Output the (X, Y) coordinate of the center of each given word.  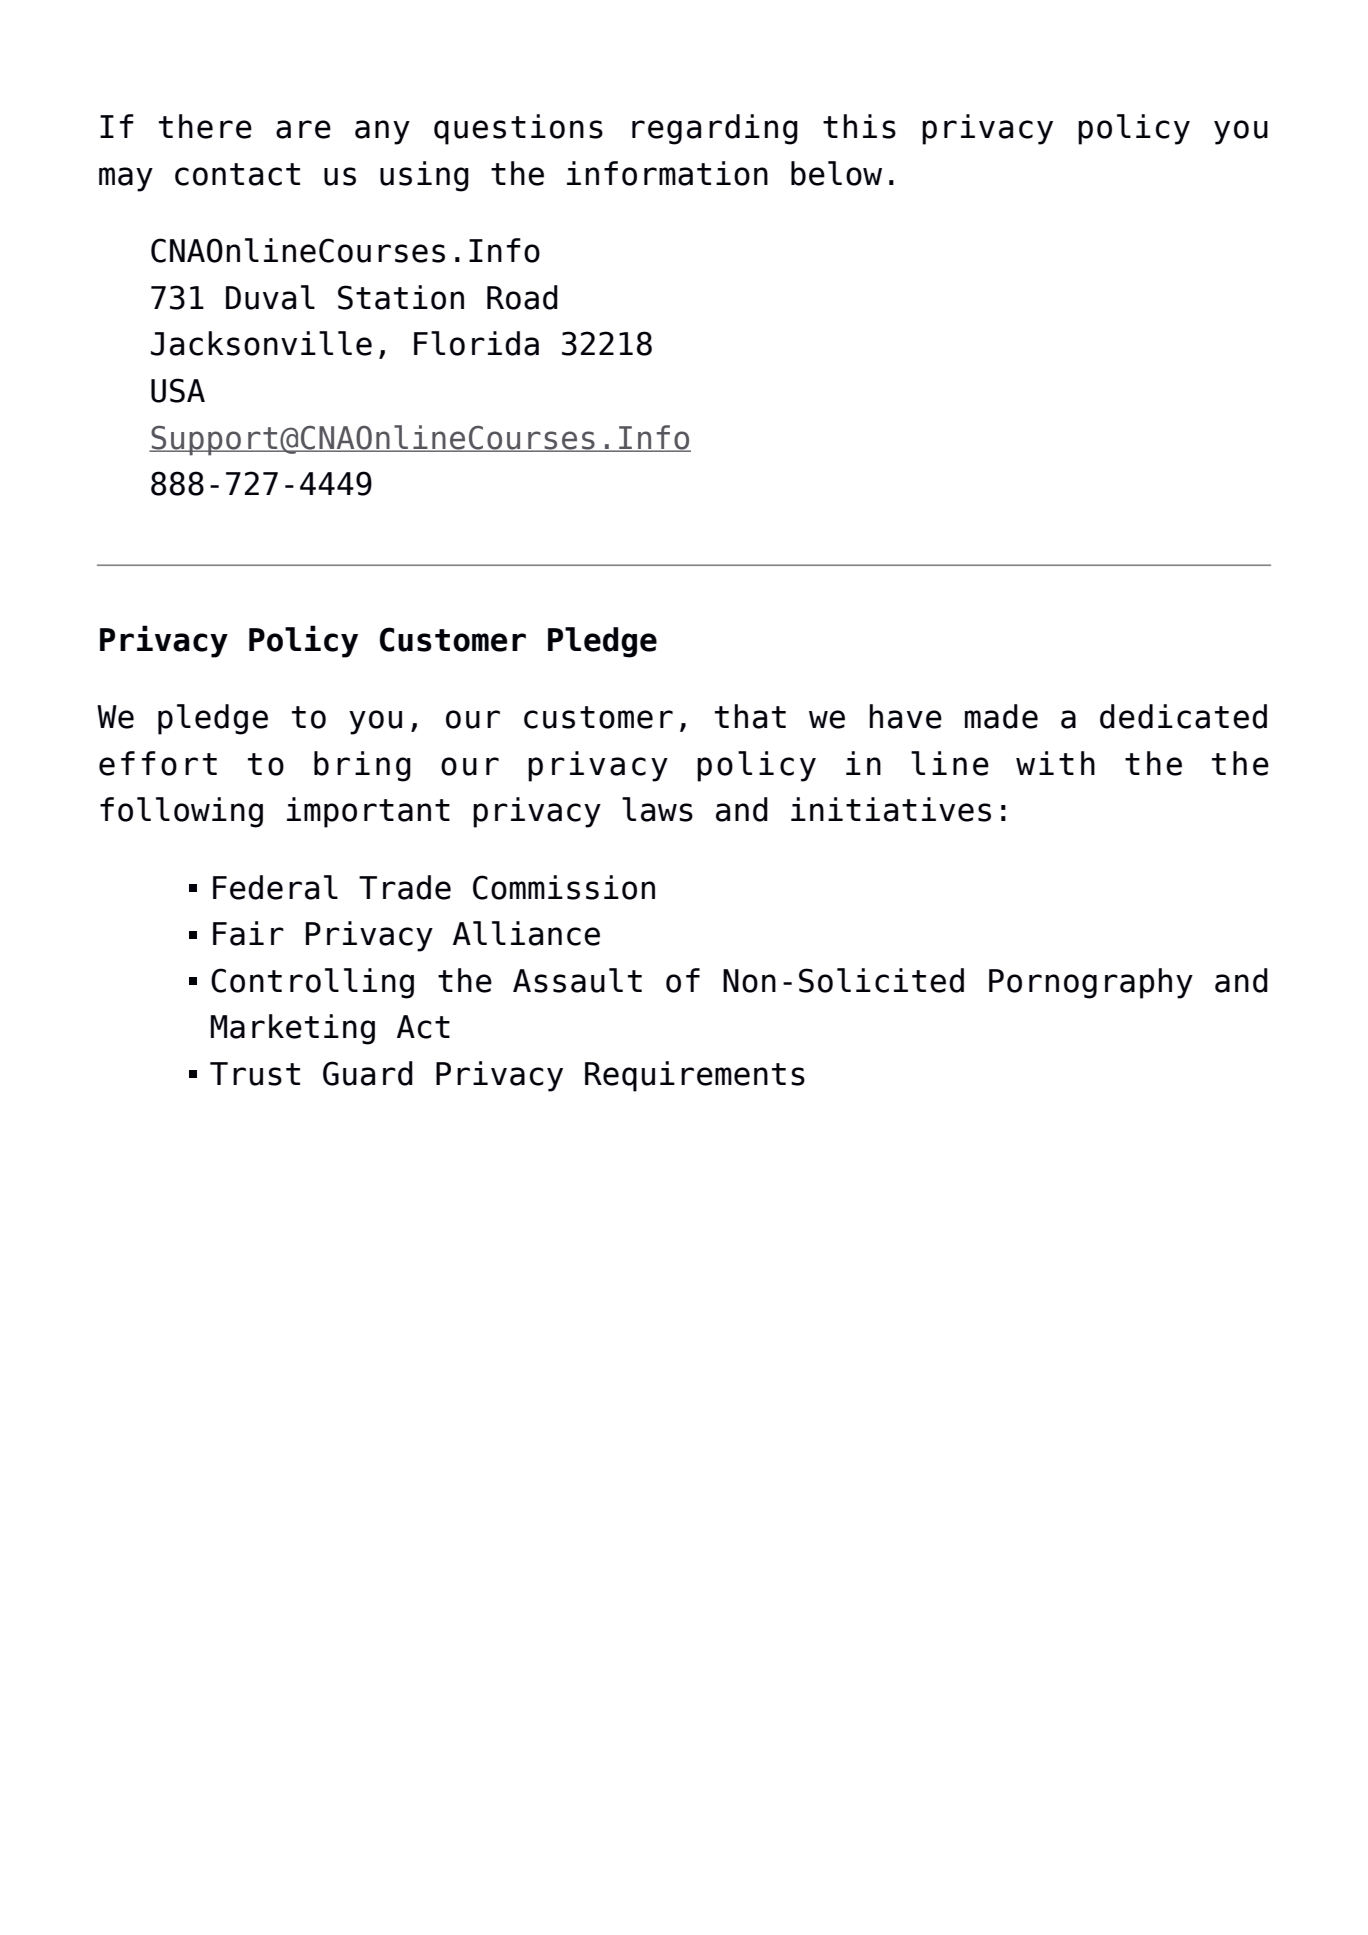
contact (237, 174)
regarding (715, 129)
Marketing (293, 1029)
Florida (476, 343)
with (1055, 763)
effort (158, 763)
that (750, 716)
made (1001, 716)
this (859, 126)
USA (178, 390)
